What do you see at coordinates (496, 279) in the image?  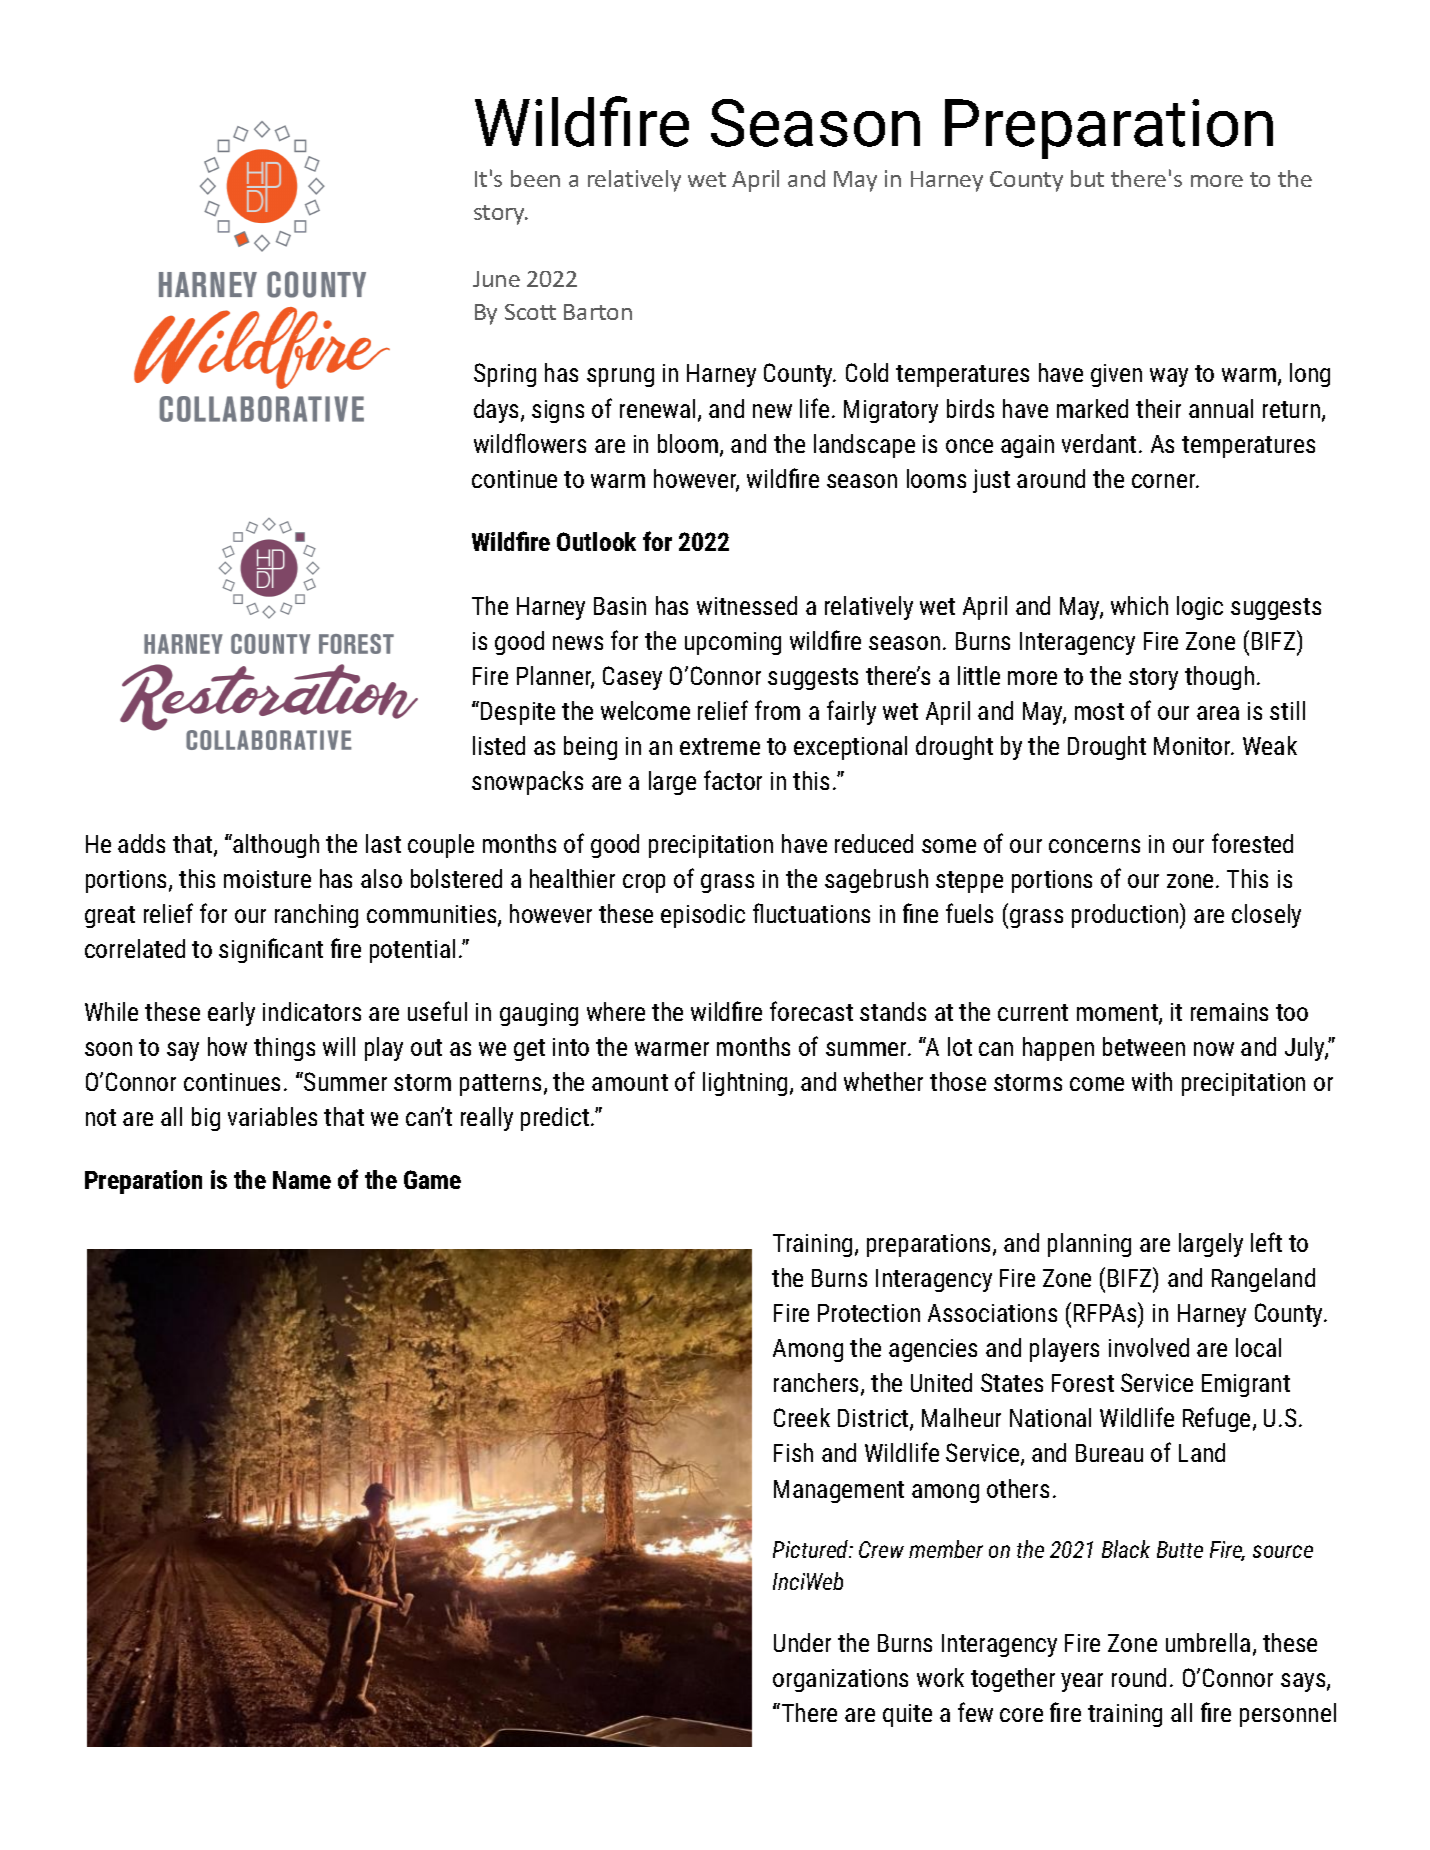 I see `June` at bounding box center [496, 279].
